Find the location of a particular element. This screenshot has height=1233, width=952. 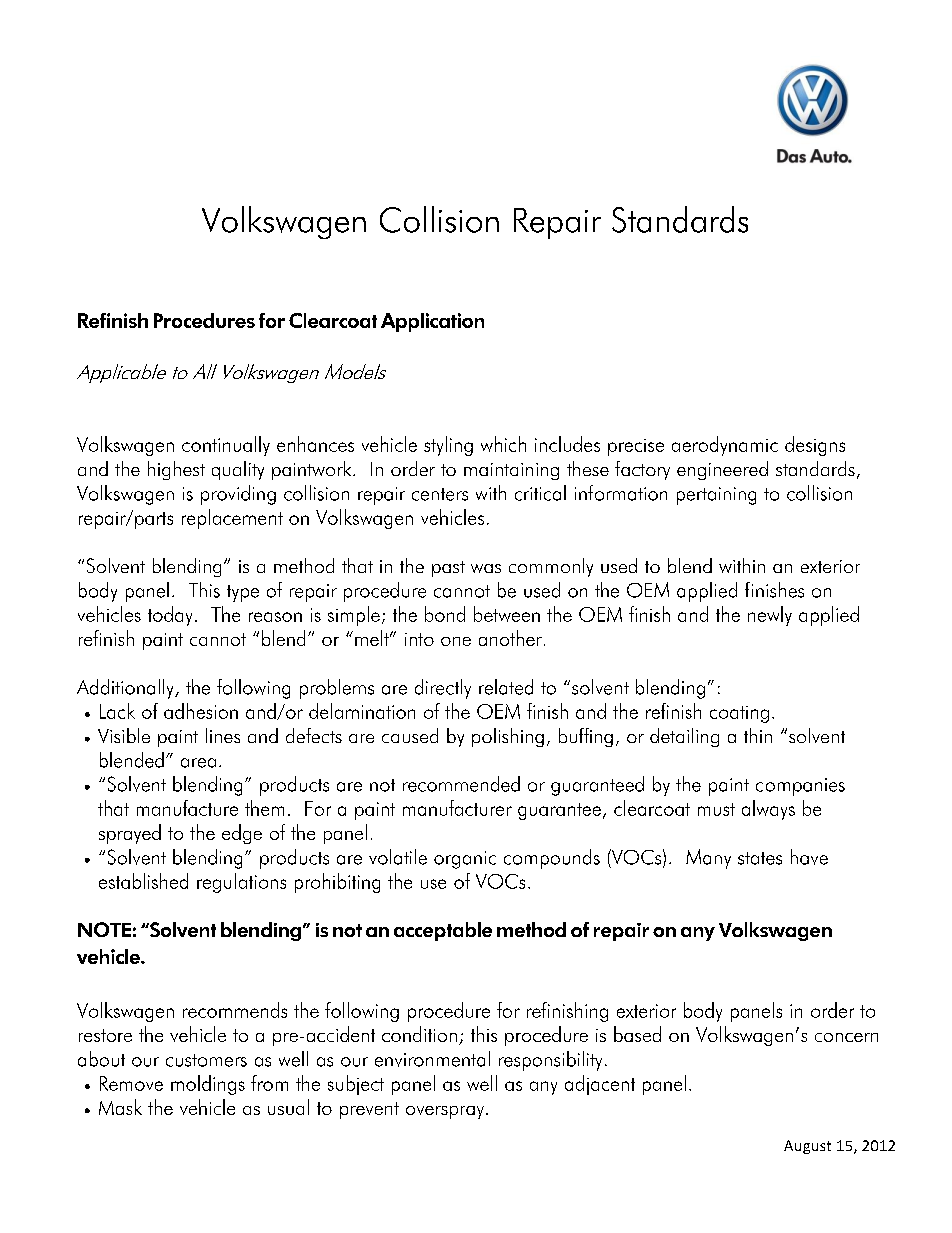

bond is located at coordinates (445, 614).
